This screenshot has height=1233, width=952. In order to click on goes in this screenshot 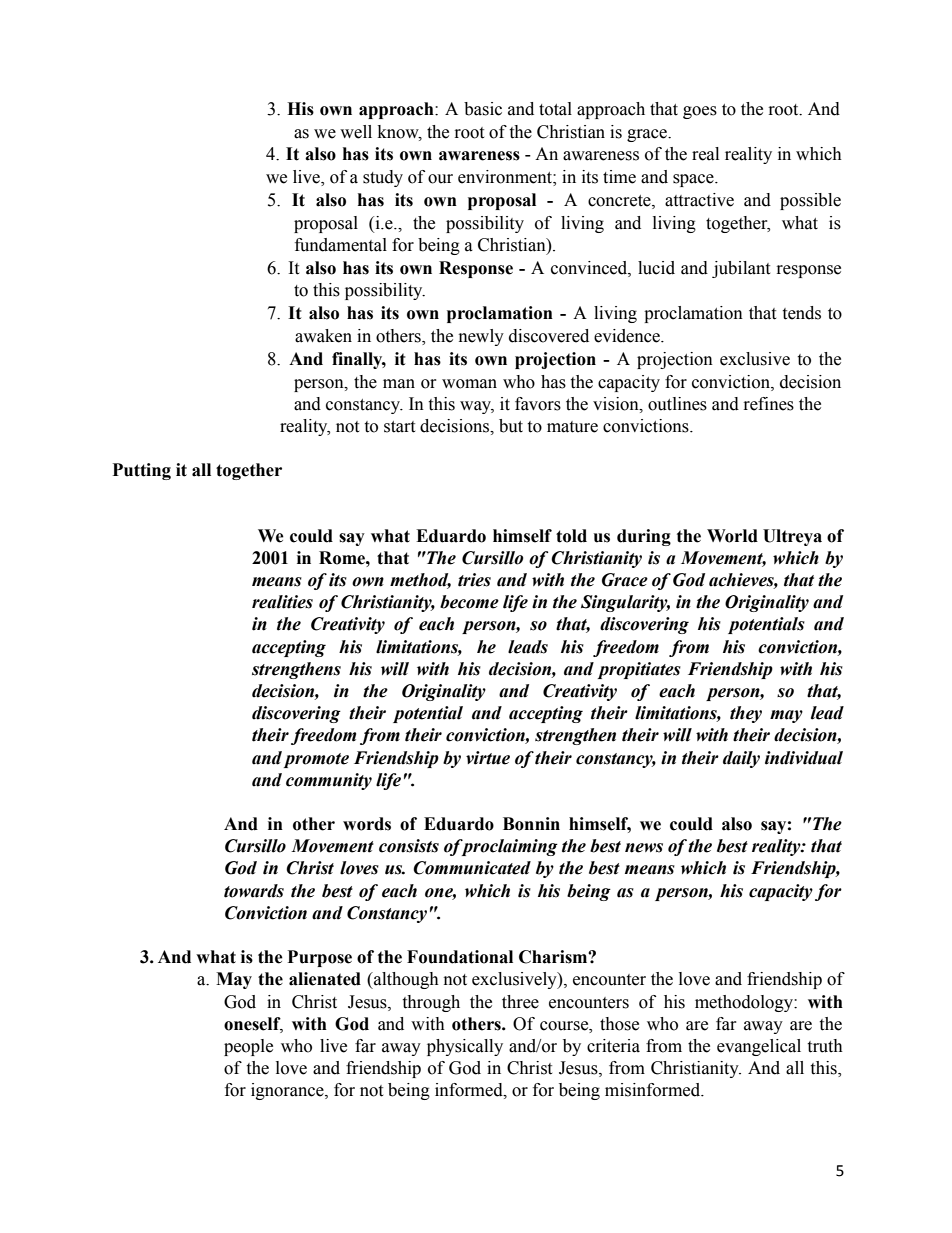, I will do `click(700, 112)`.
